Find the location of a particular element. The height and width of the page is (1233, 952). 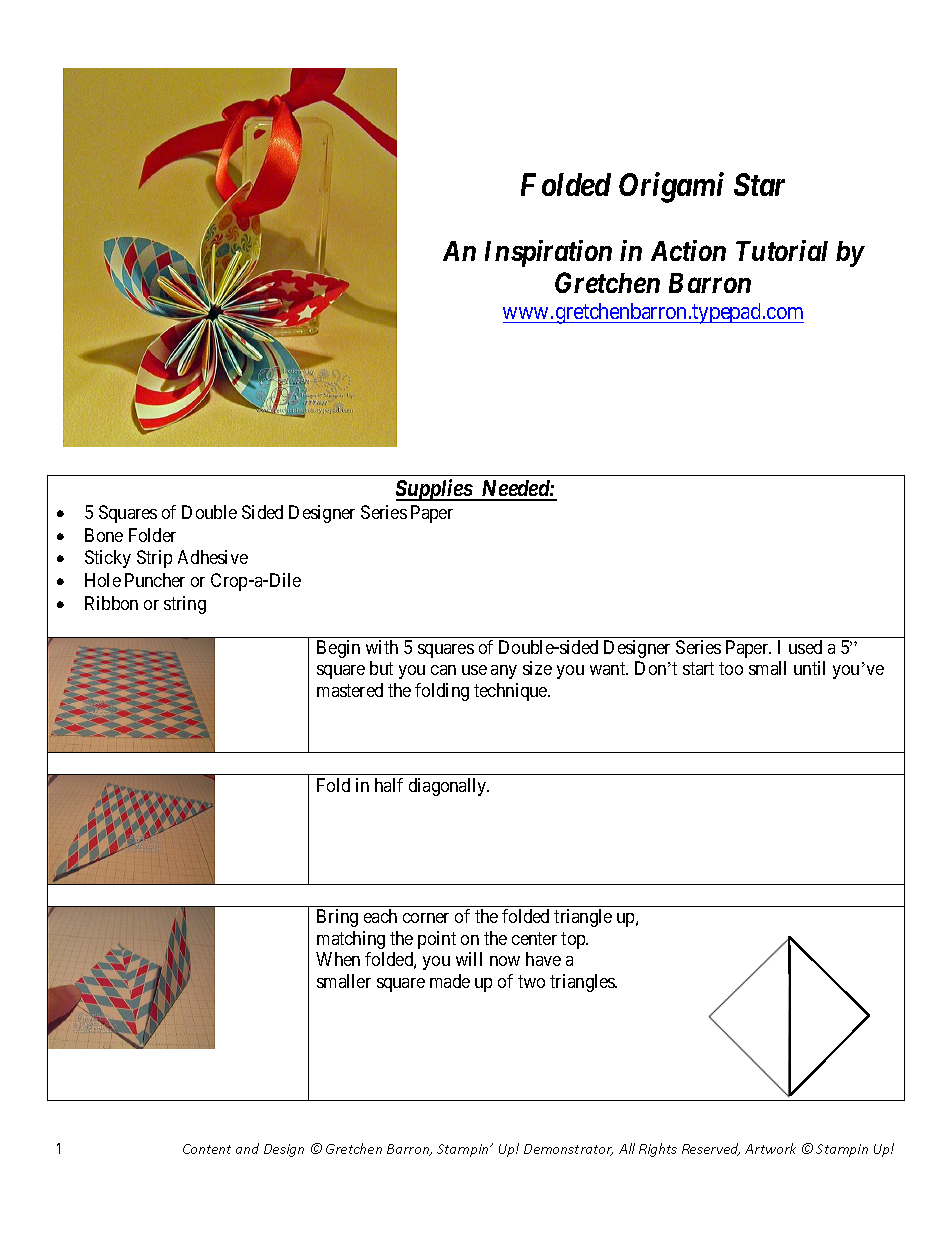

Supplies is located at coordinates (434, 490).
